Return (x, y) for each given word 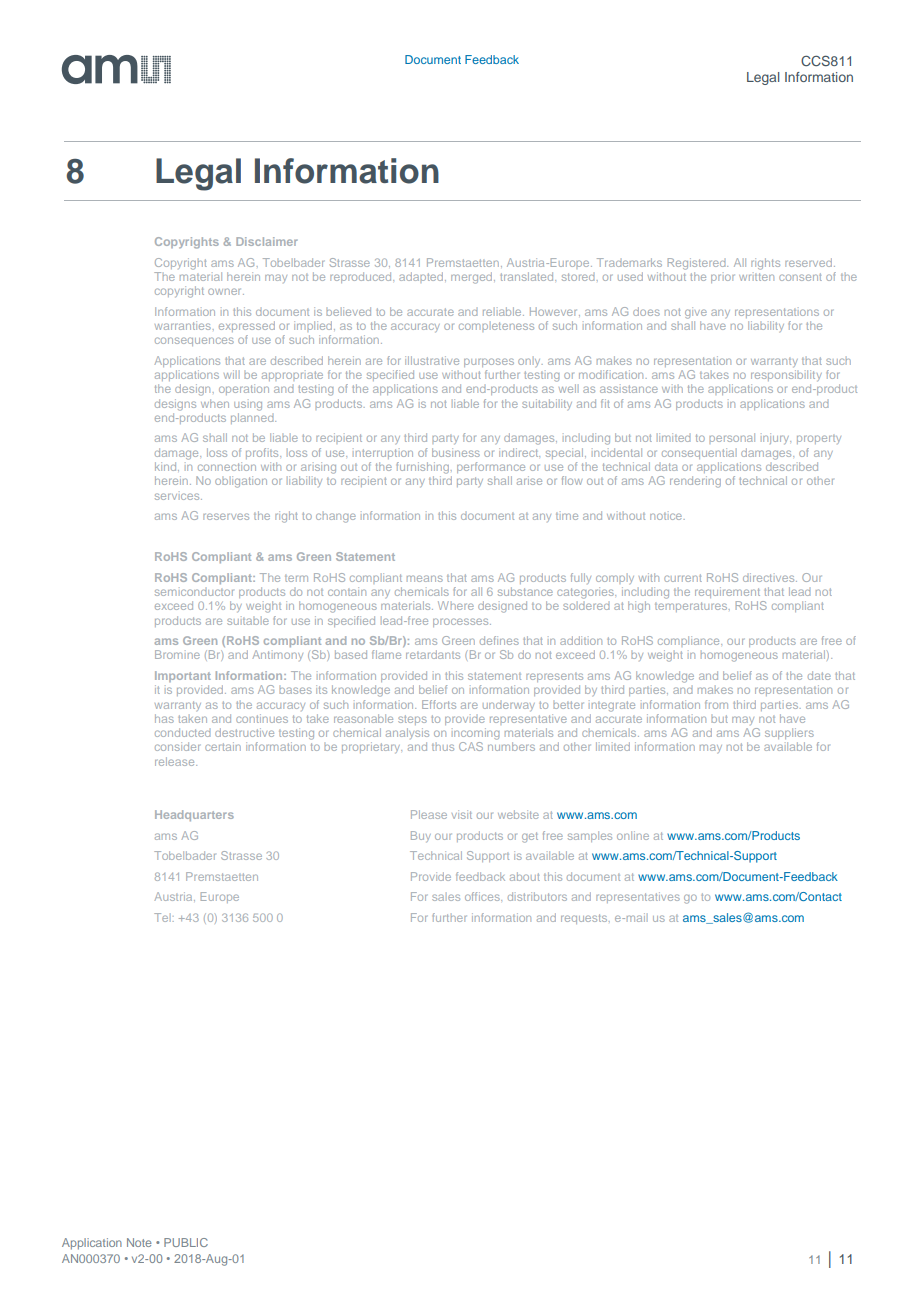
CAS (471, 746)
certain (223, 746)
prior (723, 278)
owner (226, 291)
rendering (695, 482)
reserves (226, 516)
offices (483, 896)
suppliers (789, 733)
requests (585, 919)
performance (491, 467)
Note (139, 1242)
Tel (162, 917)
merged (471, 278)
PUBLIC (186, 1242)
